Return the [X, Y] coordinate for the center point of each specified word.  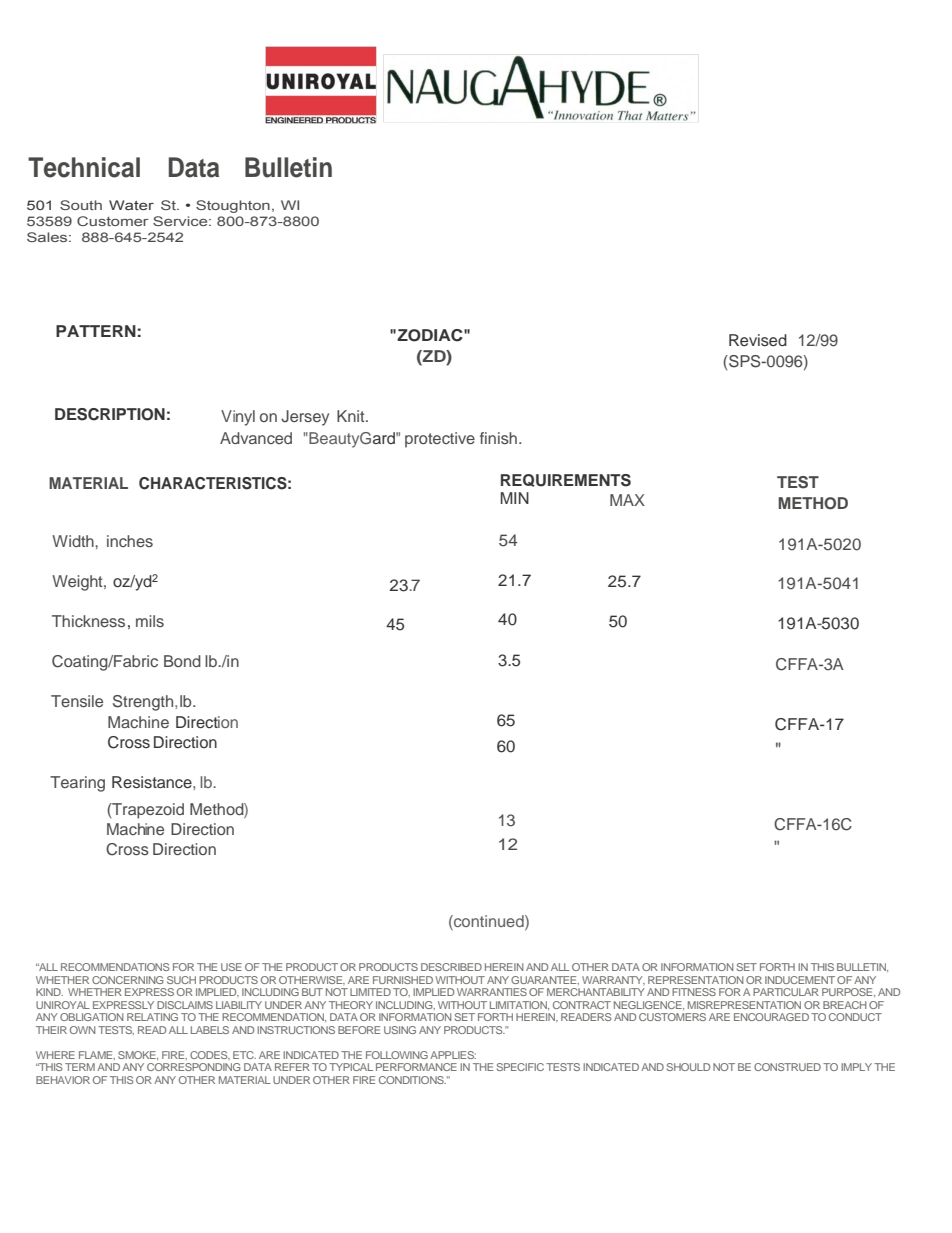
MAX [627, 500]
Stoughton [233, 206]
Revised [758, 340]
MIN [515, 498]
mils [150, 621]
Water [131, 205]
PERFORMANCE [416, 1067]
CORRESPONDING [194, 1067]
